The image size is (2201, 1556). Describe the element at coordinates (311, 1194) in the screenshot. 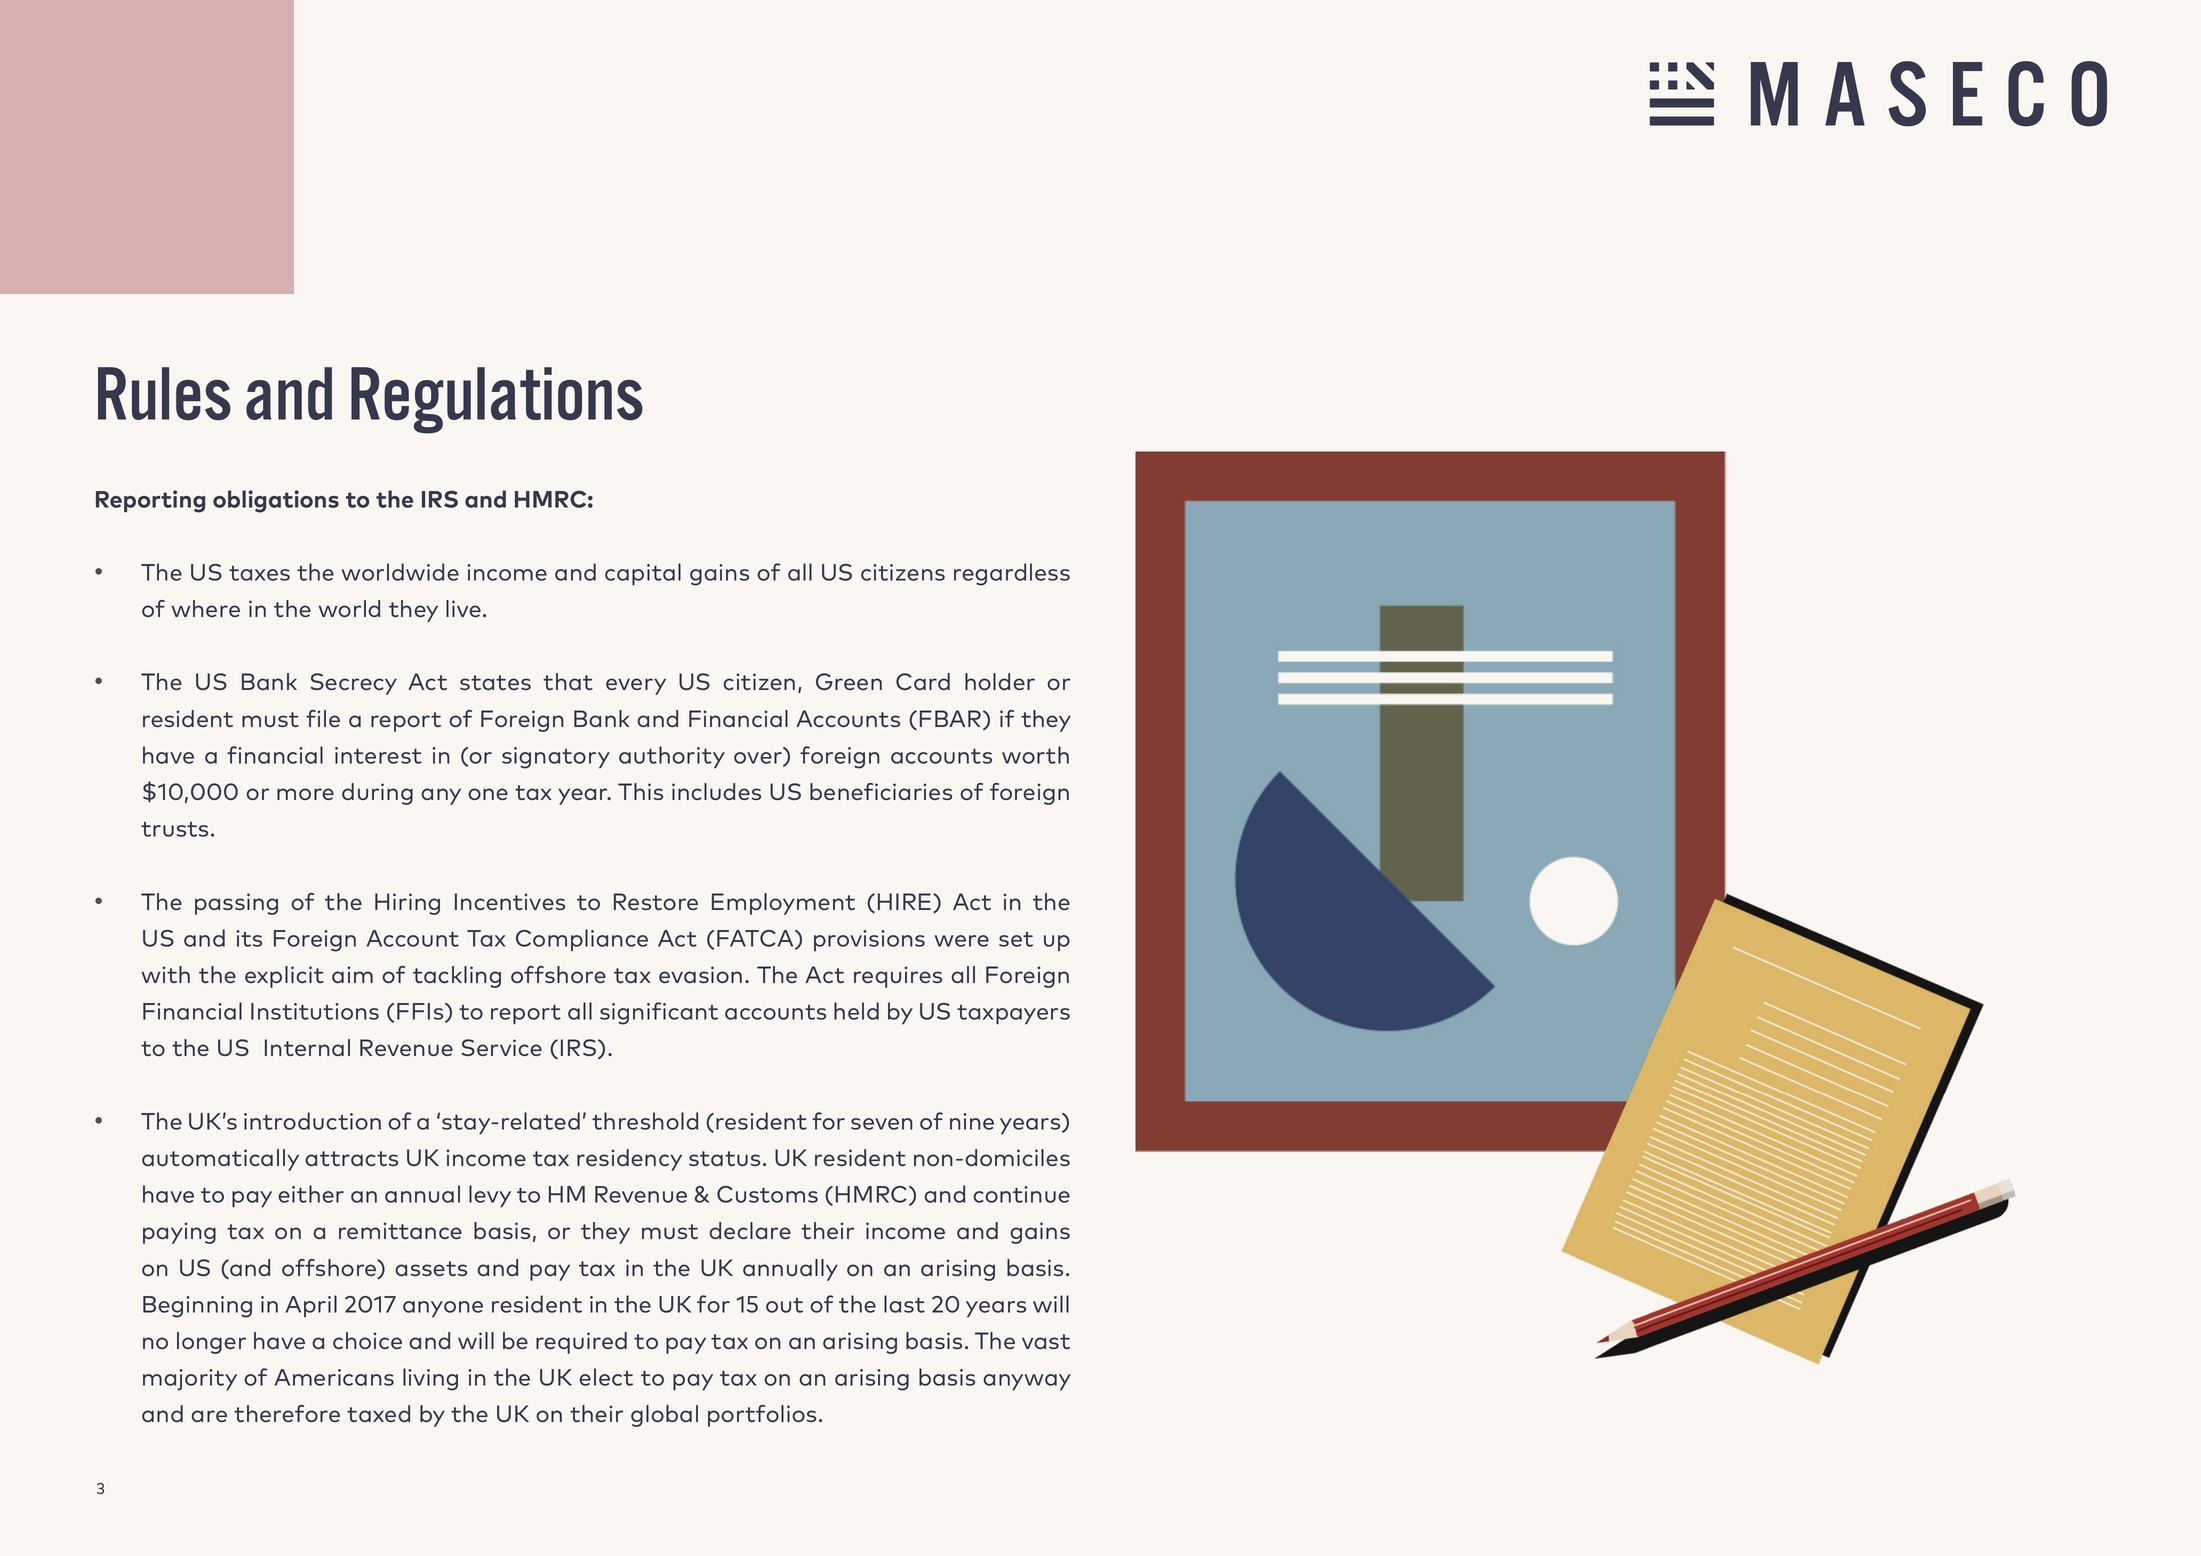

I see `either` at that location.
